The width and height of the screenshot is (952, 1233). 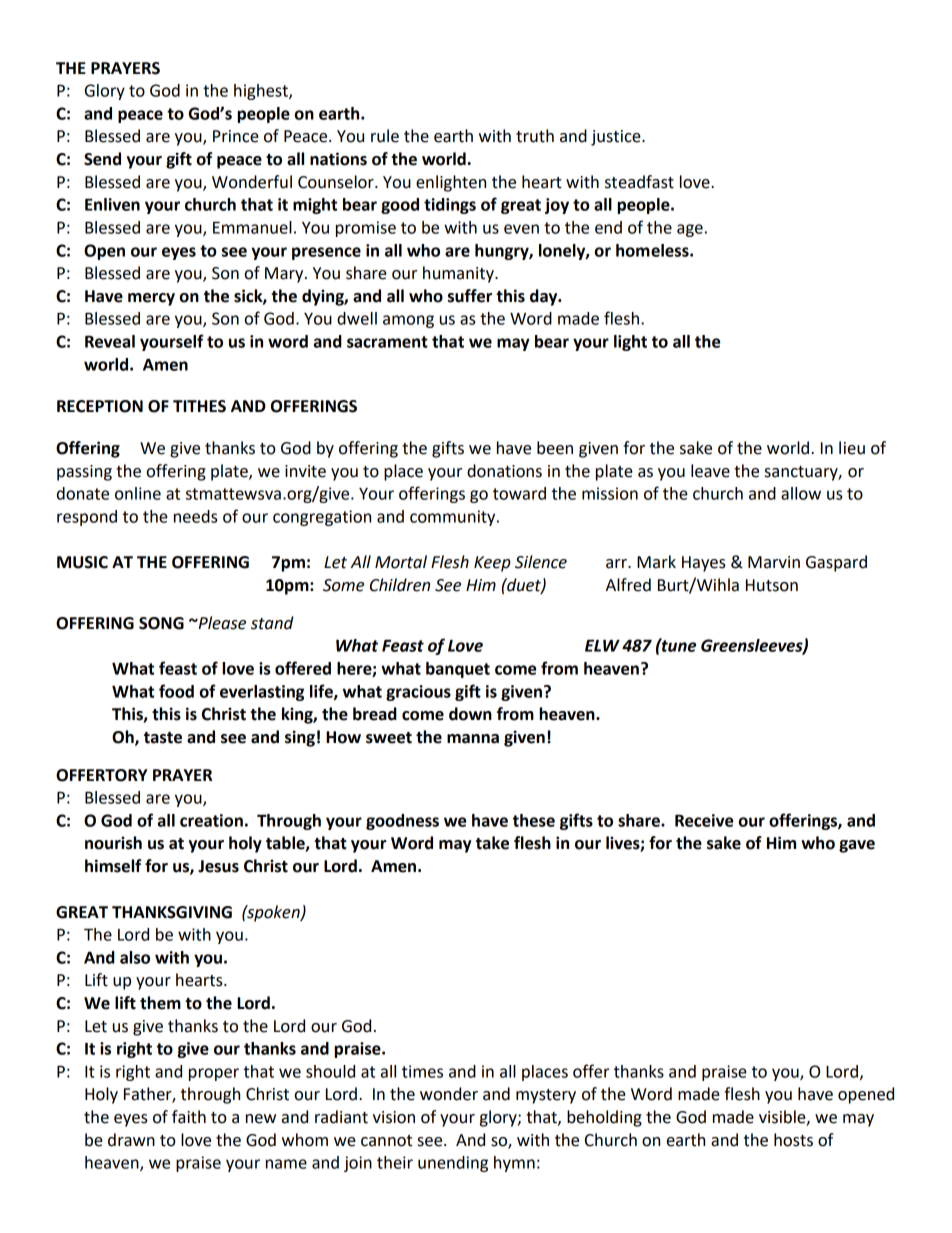 I want to click on Receive, so click(x=704, y=820).
